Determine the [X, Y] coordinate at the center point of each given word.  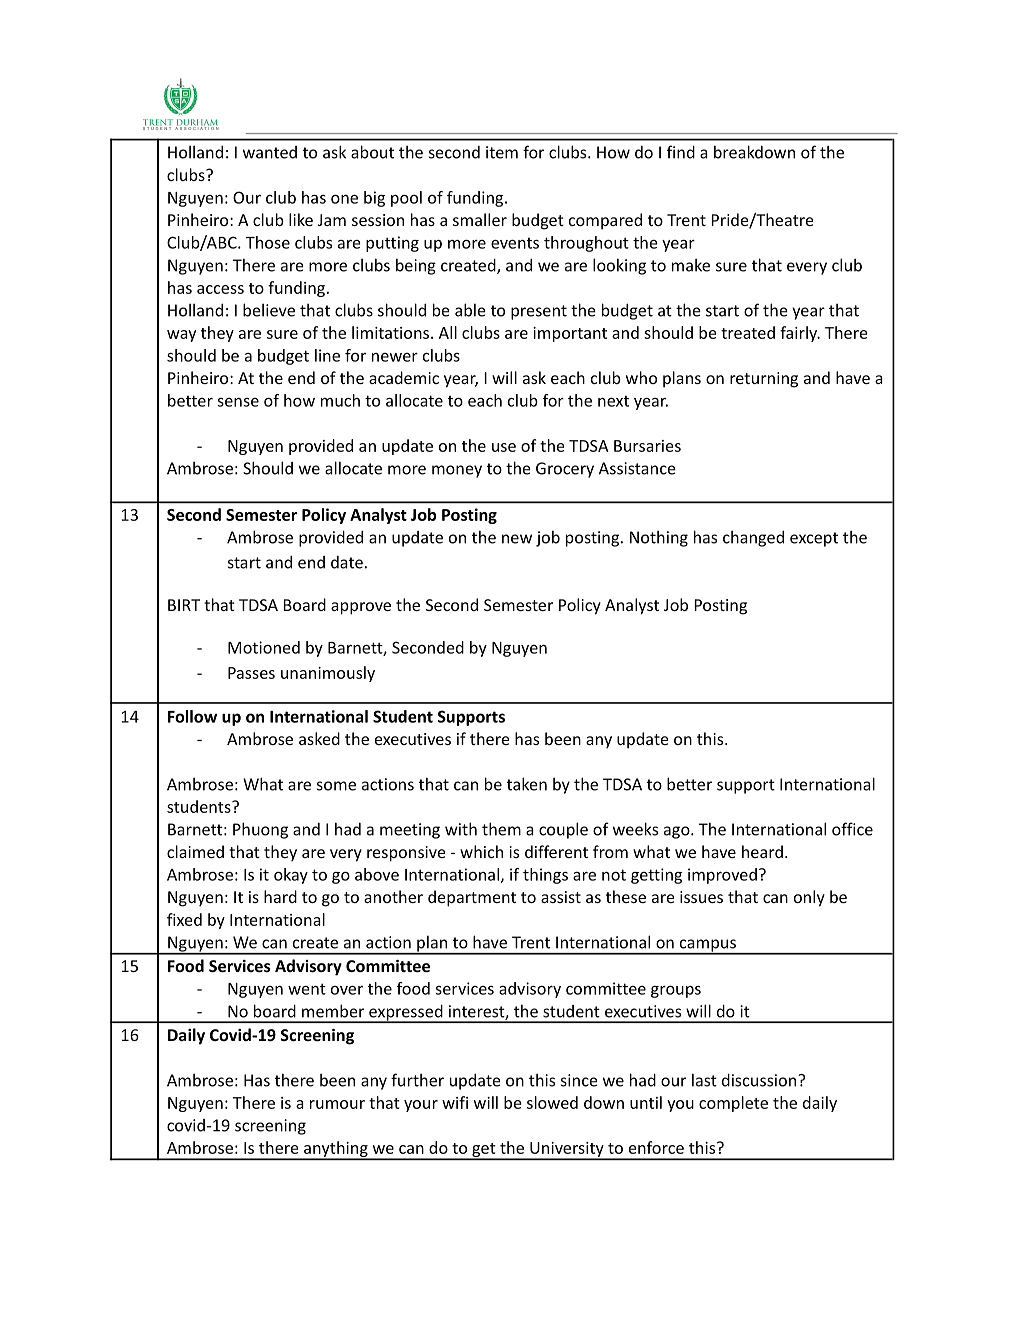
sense [238, 402]
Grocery [565, 470]
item [502, 152]
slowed [552, 1102]
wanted [270, 152]
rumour [337, 1104]
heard [762, 851]
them [501, 829]
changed [753, 539]
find [681, 152]
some [336, 786]
